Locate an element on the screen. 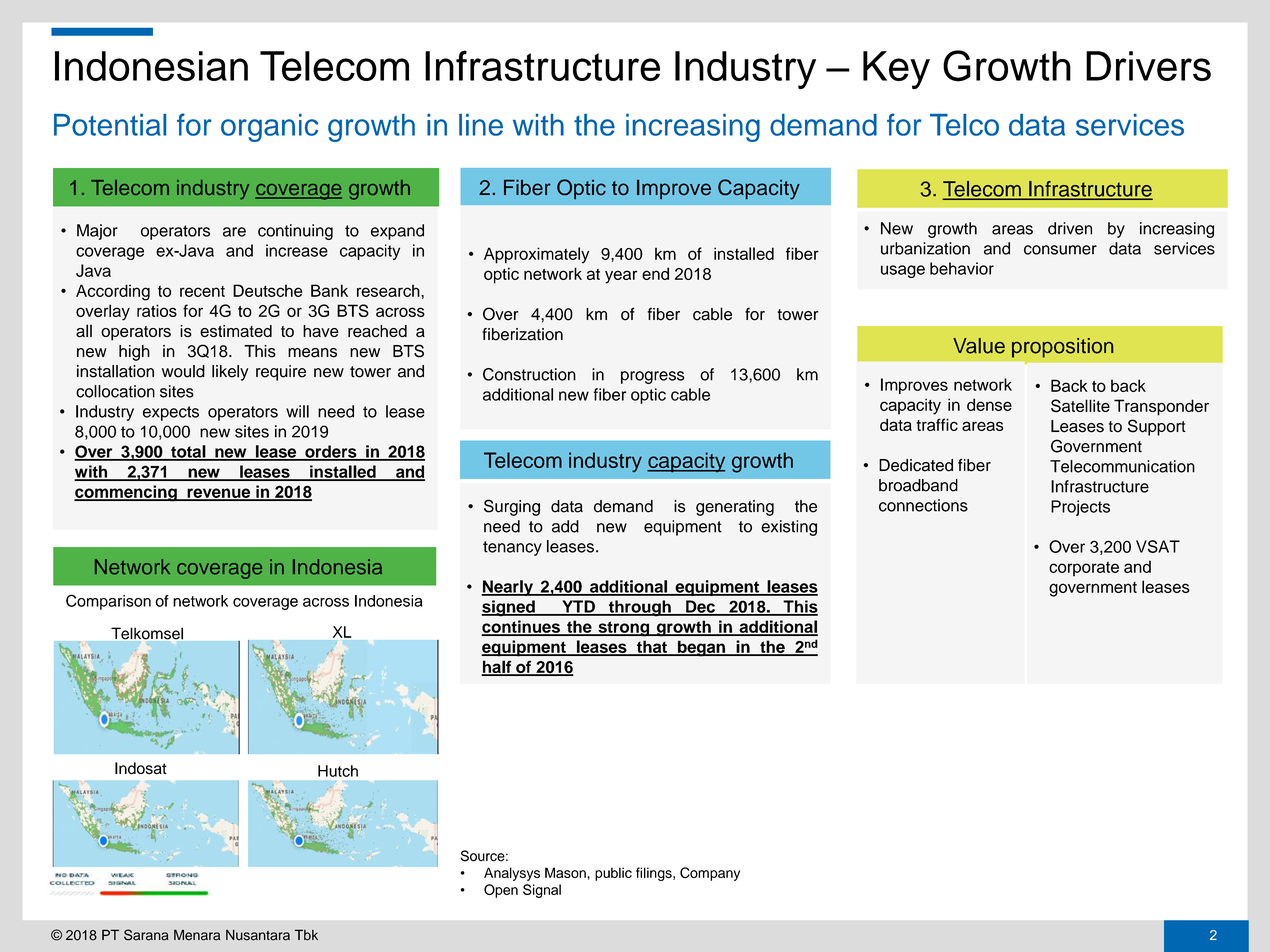 This screenshot has width=1270, height=952. corporate is located at coordinates (1084, 569).
